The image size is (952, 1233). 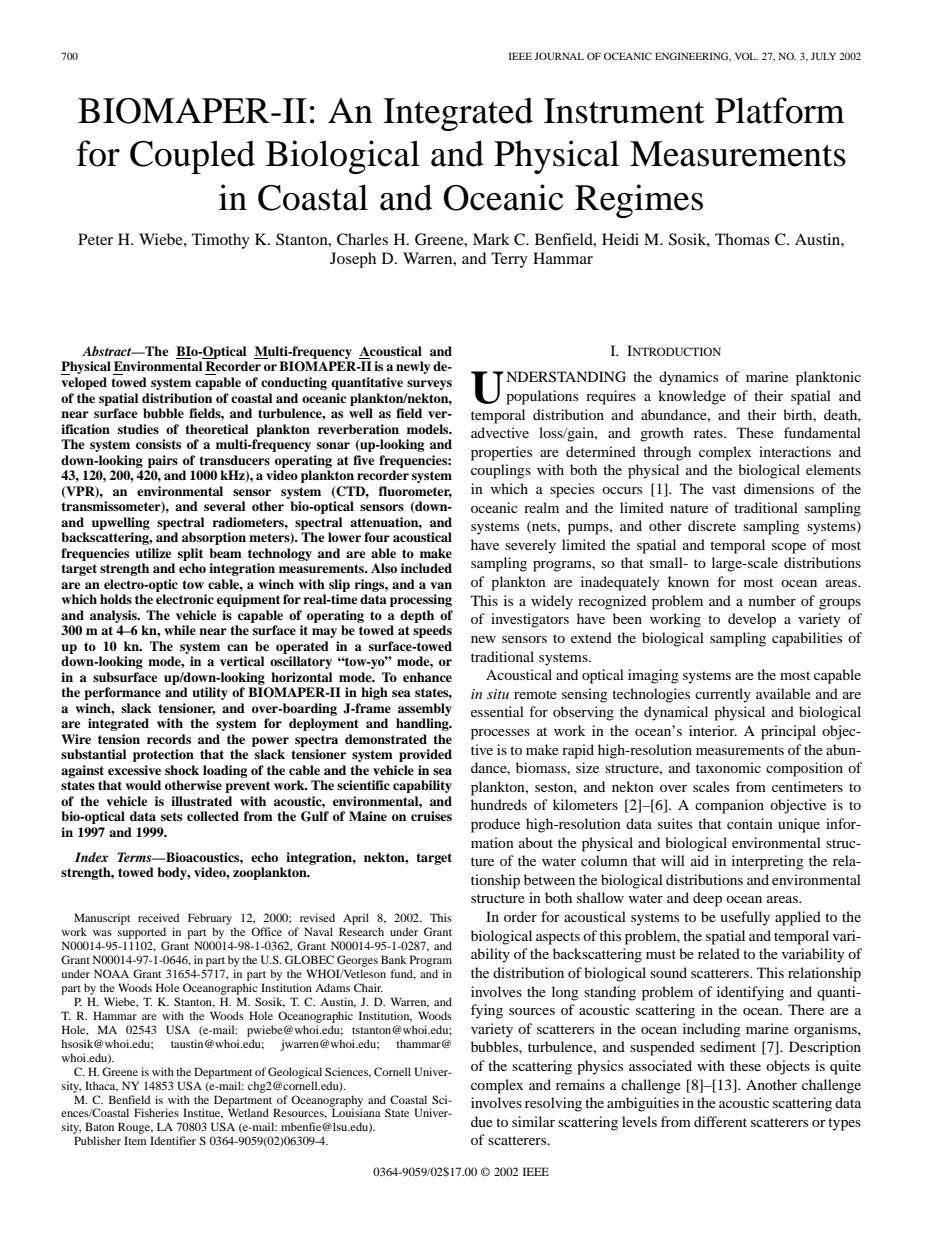 I want to click on different, so click(x=720, y=1121).
